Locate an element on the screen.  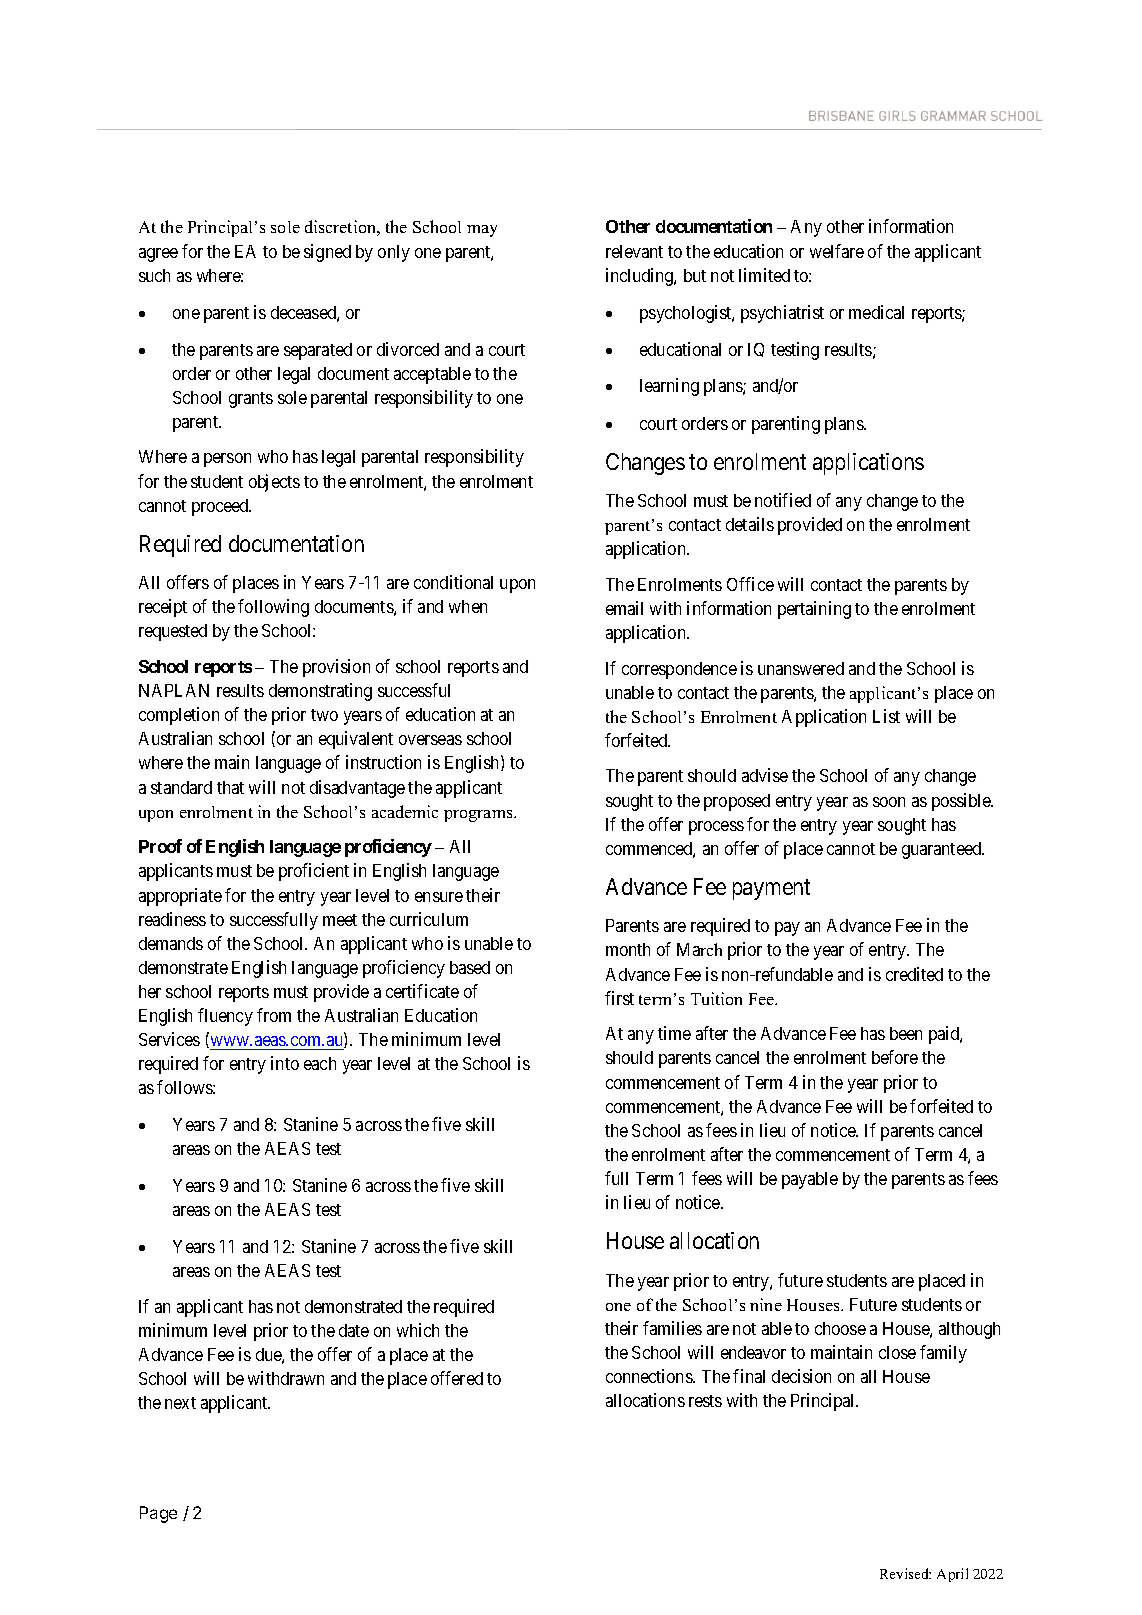
welfare is located at coordinates (837, 251).
